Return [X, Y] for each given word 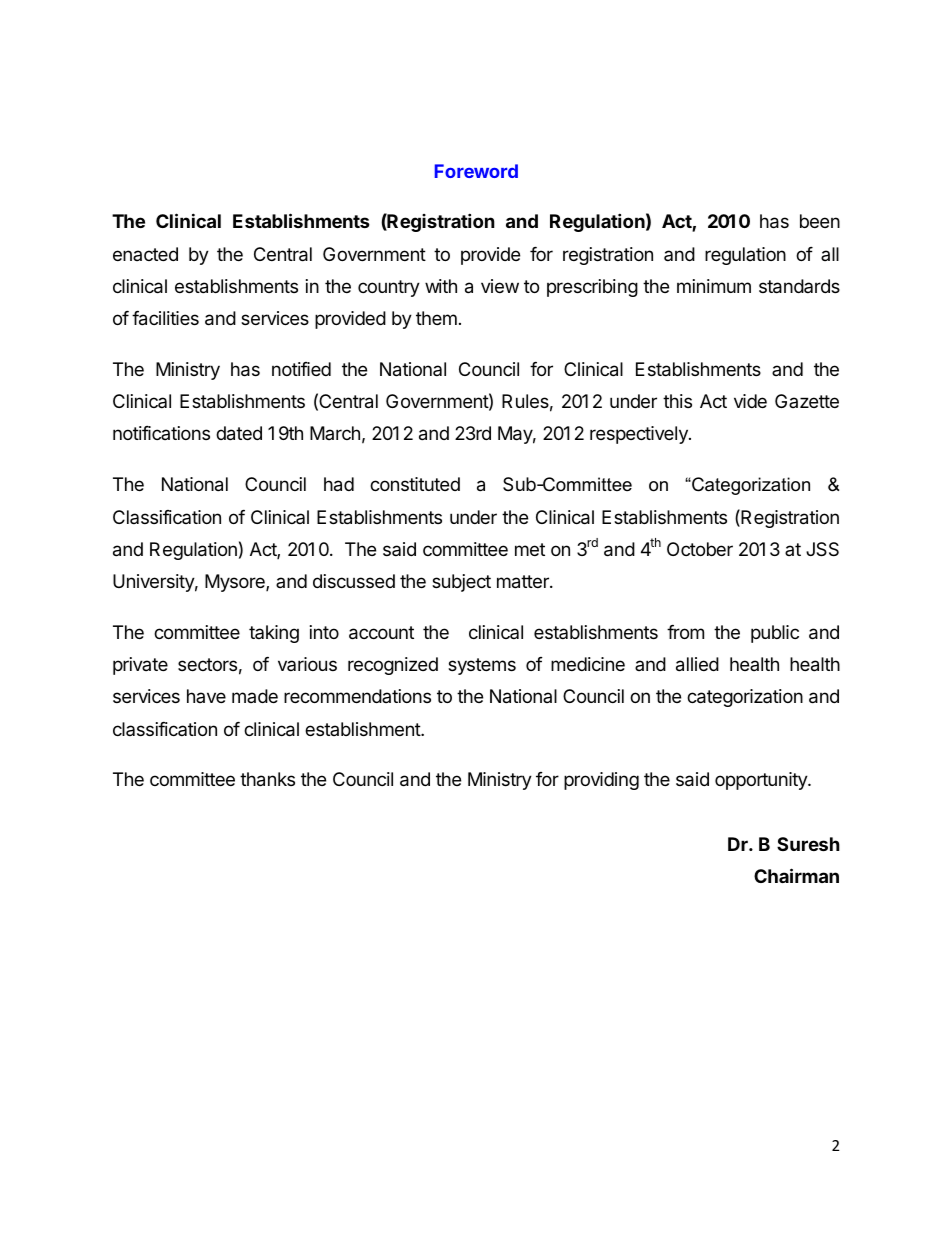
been [820, 221]
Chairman [796, 875]
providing [601, 781]
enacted [145, 254]
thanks [267, 779]
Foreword [476, 171]
